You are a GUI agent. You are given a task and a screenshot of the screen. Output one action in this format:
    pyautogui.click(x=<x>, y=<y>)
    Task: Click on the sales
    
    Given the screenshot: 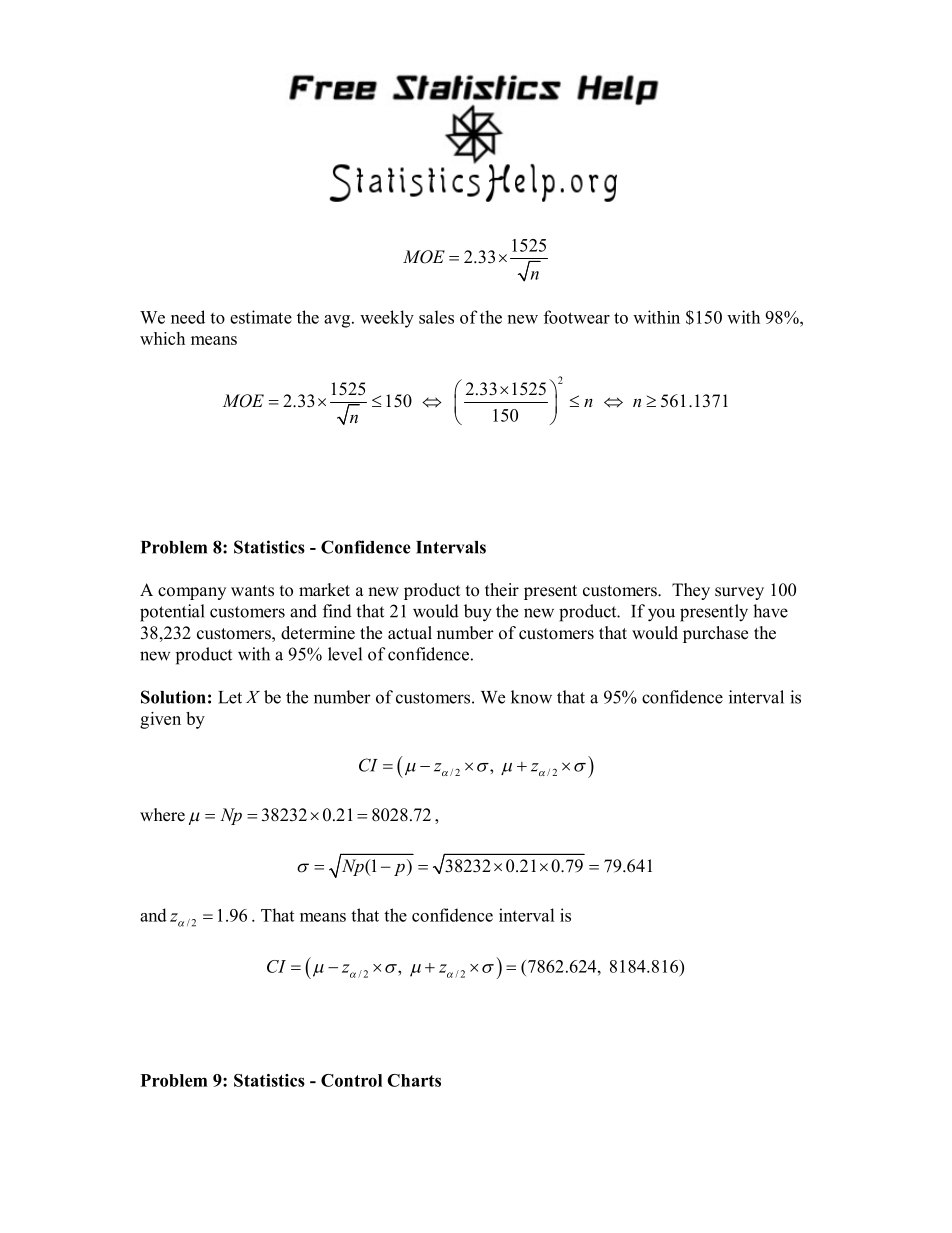 What is the action you would take?
    pyautogui.click(x=436, y=317)
